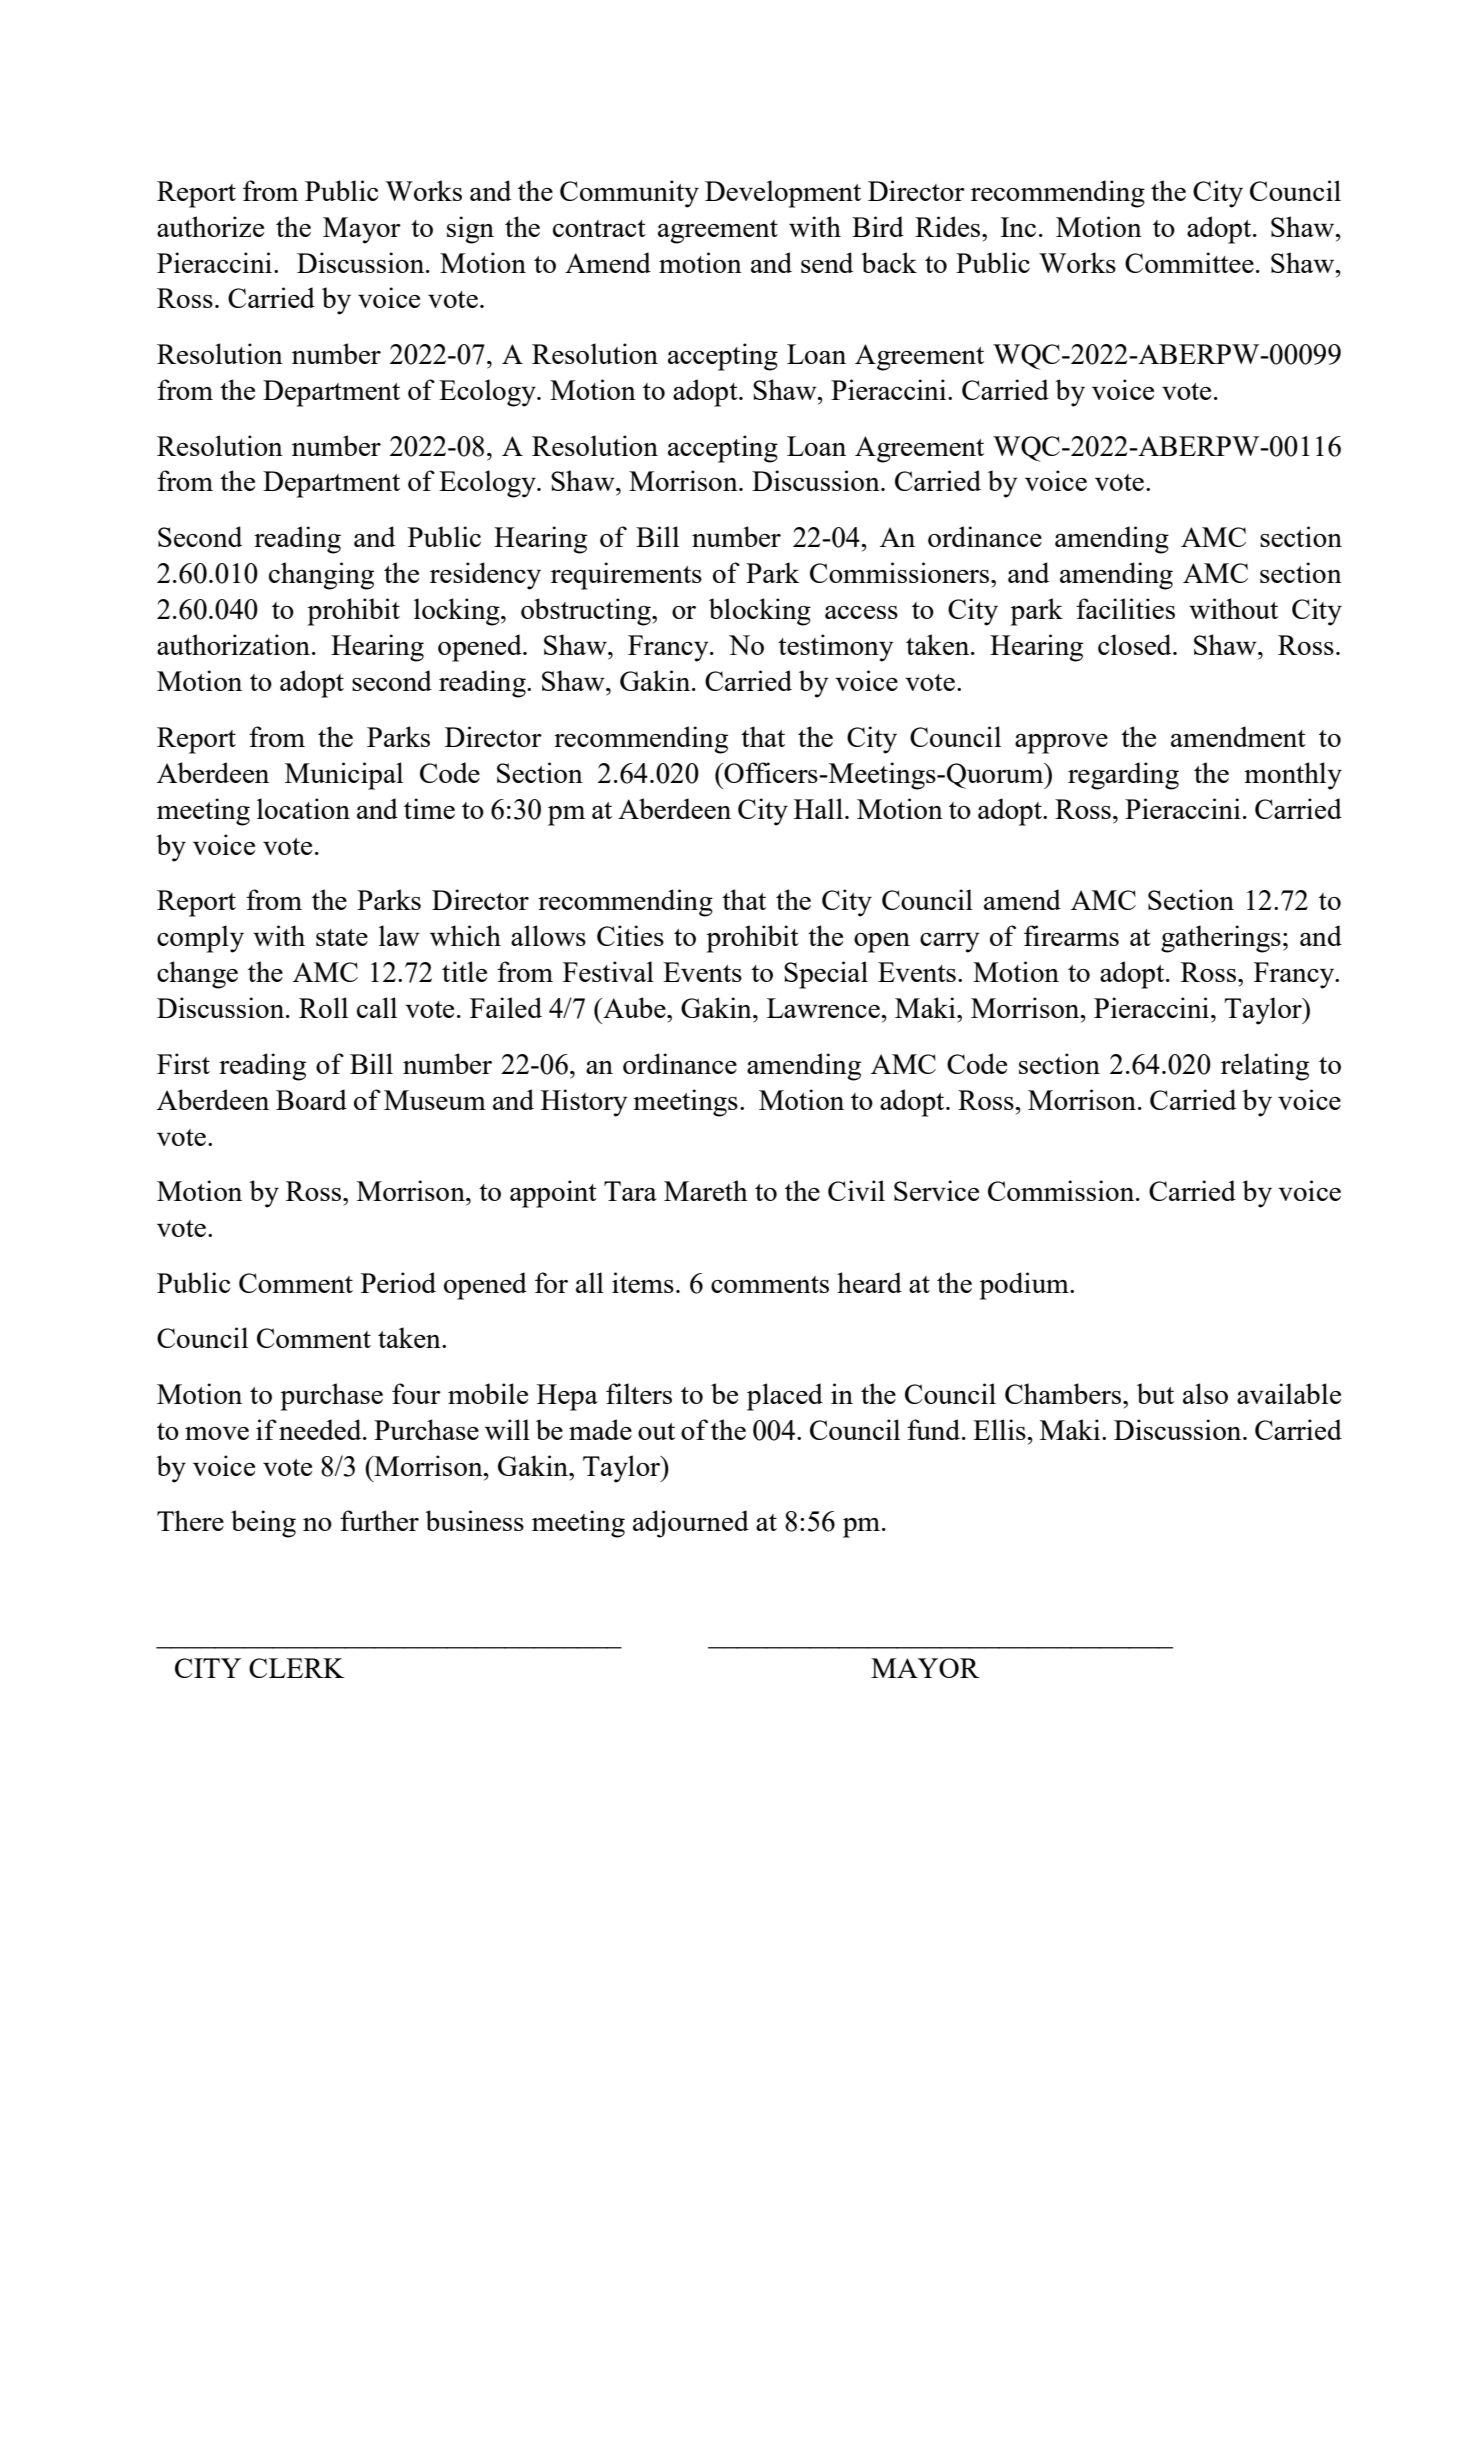 Image resolution: width=1481 pixels, height=2440 pixels. Describe the element at coordinates (630, 1191) in the screenshot. I see `Tara` at that location.
